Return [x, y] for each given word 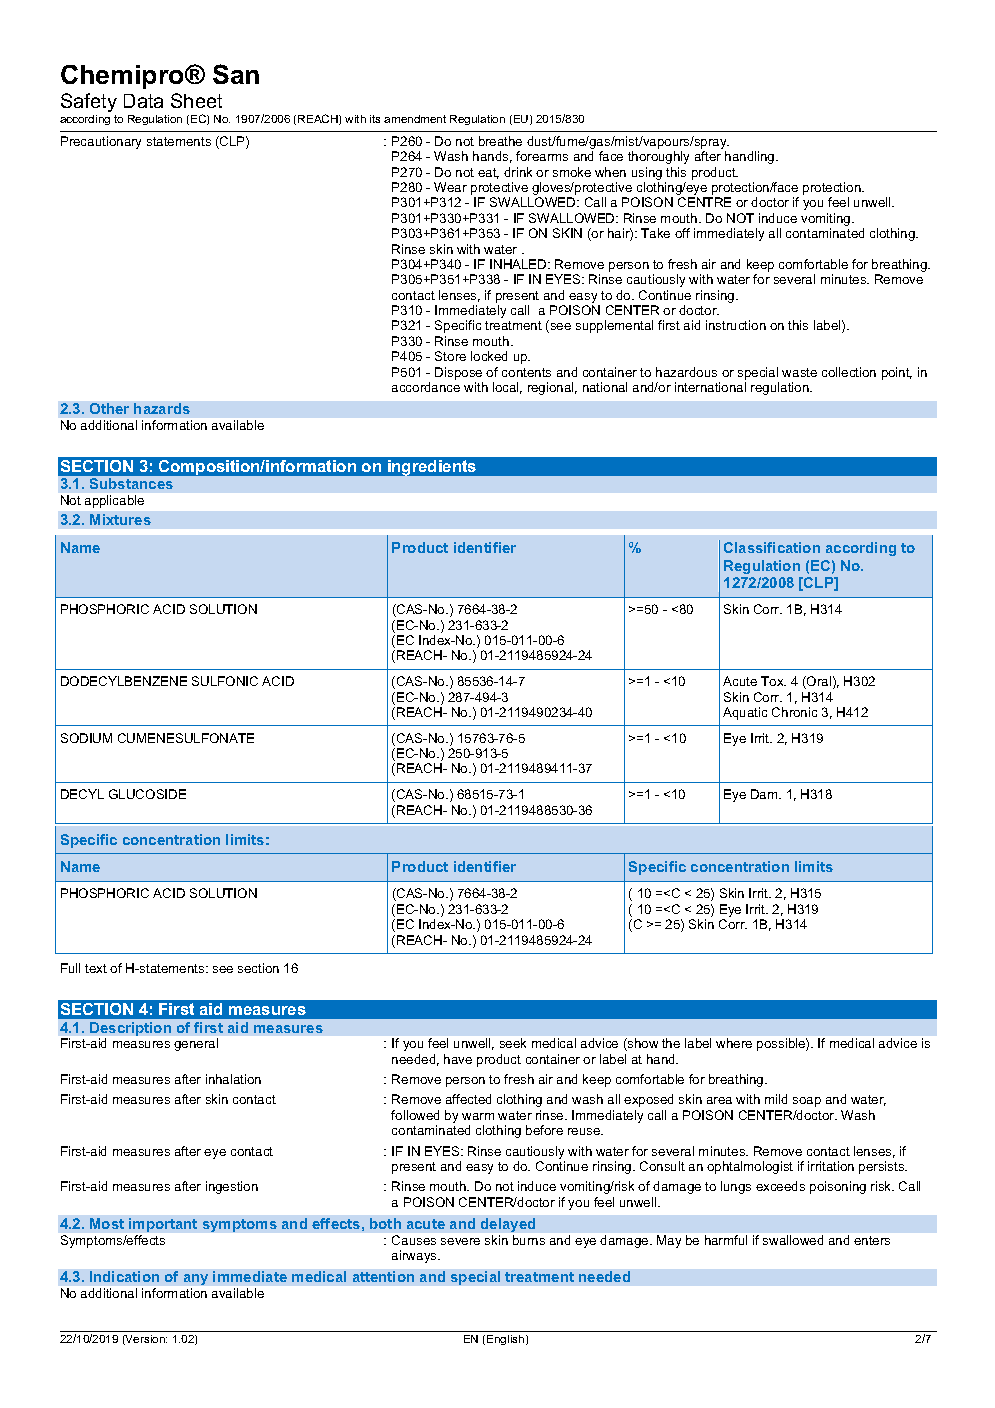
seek [513, 1043]
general [196, 1044]
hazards [162, 408]
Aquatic [745, 713]
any [196, 1279]
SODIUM [86, 738]
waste [799, 372]
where [734, 1043]
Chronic [794, 712]
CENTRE [704, 202]
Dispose [458, 373]
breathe [500, 141]
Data [143, 101]
